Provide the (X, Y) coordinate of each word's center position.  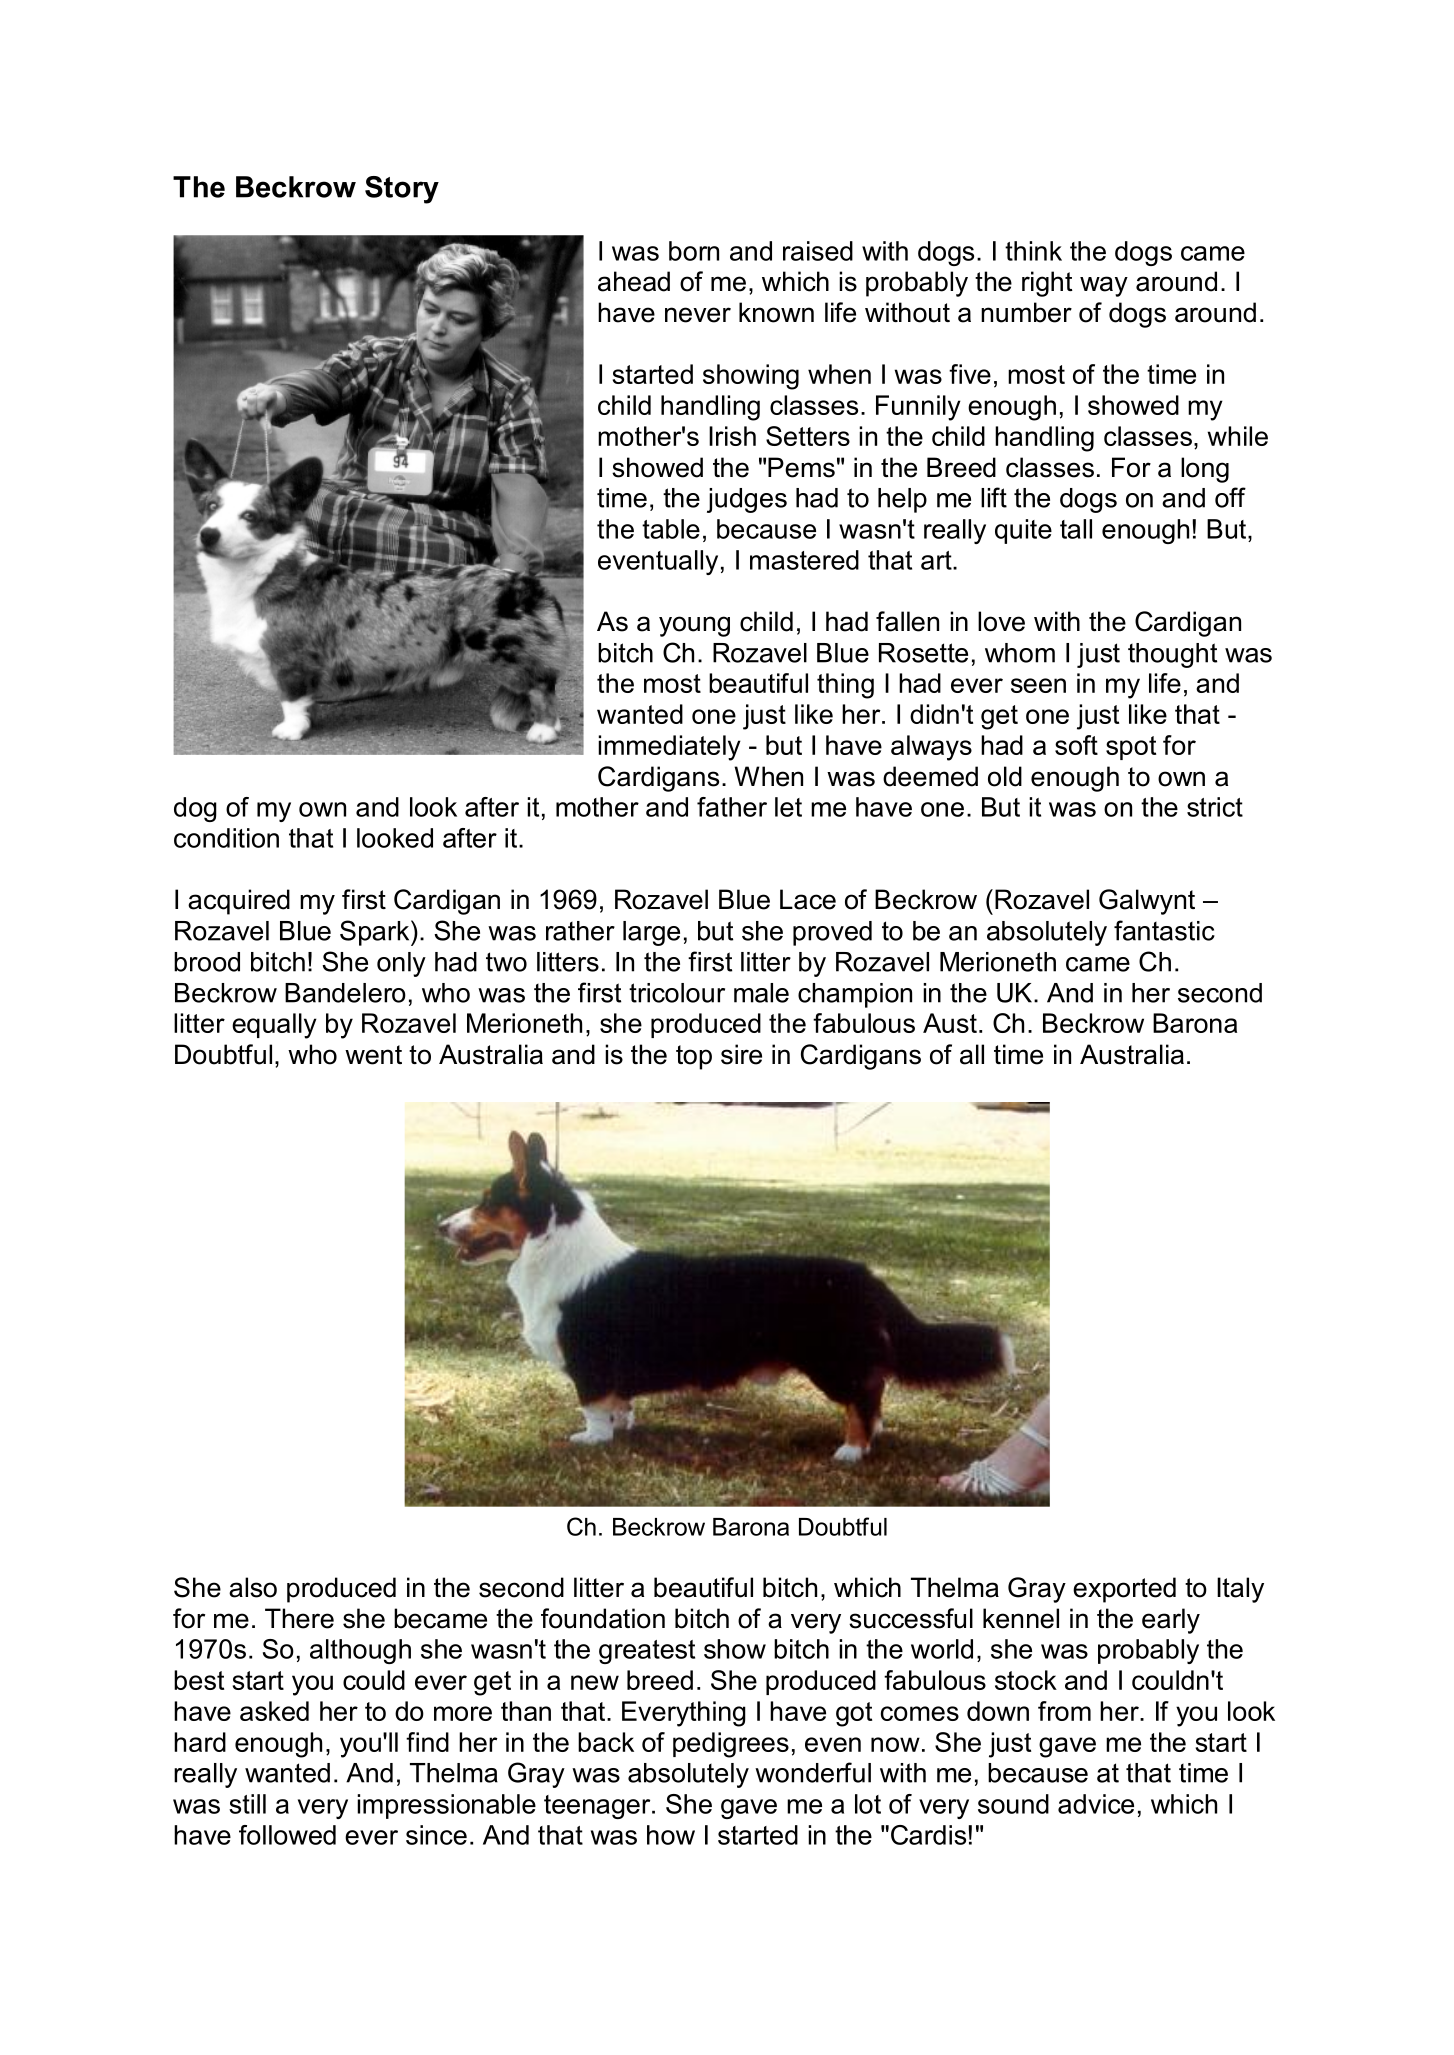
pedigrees (731, 1745)
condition (226, 838)
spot (1131, 748)
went (373, 1055)
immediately (669, 748)
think (1033, 251)
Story (402, 190)
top (694, 1057)
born (694, 251)
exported (1124, 1590)
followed (287, 1835)
